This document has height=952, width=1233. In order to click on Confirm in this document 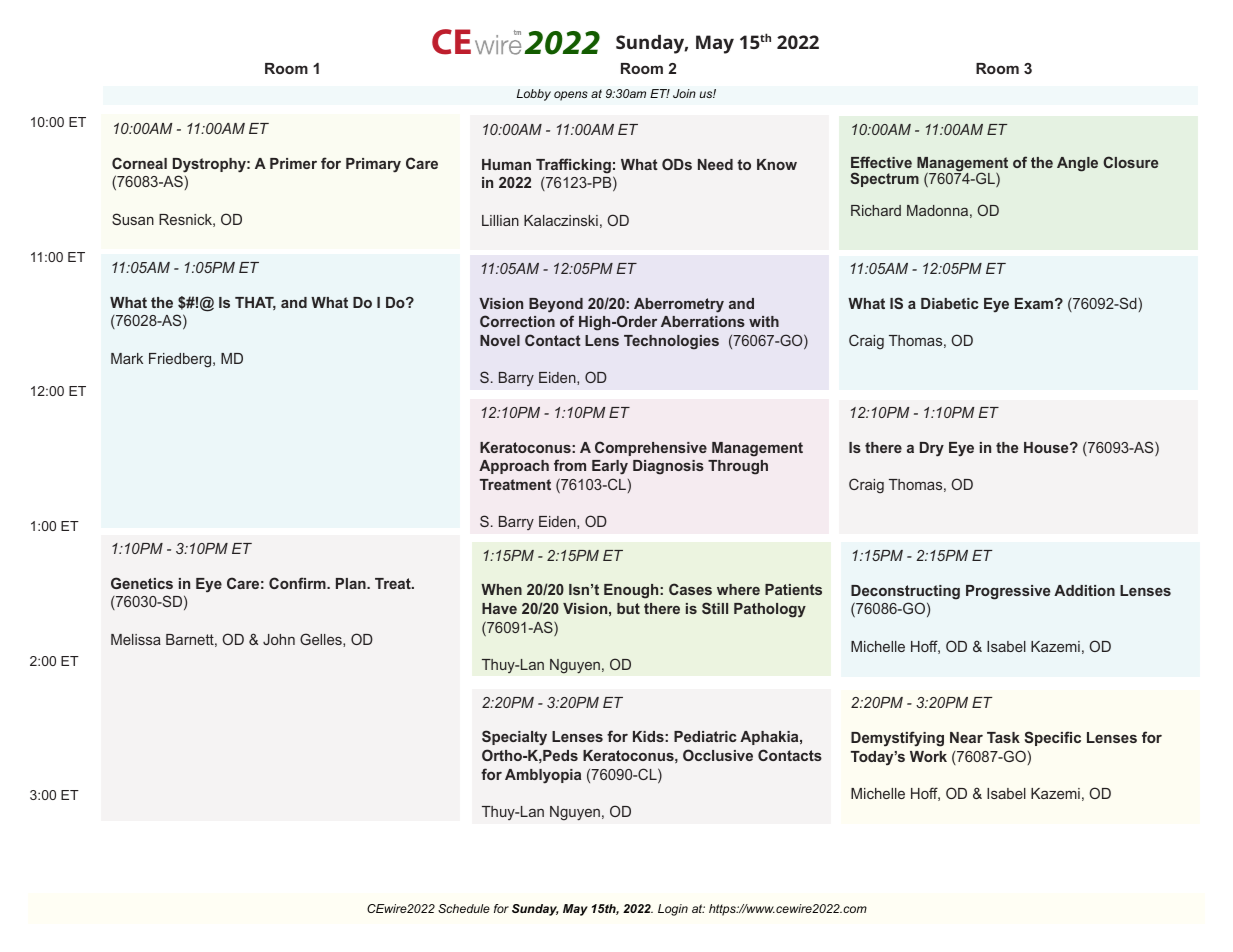, I will do `click(298, 583)`.
